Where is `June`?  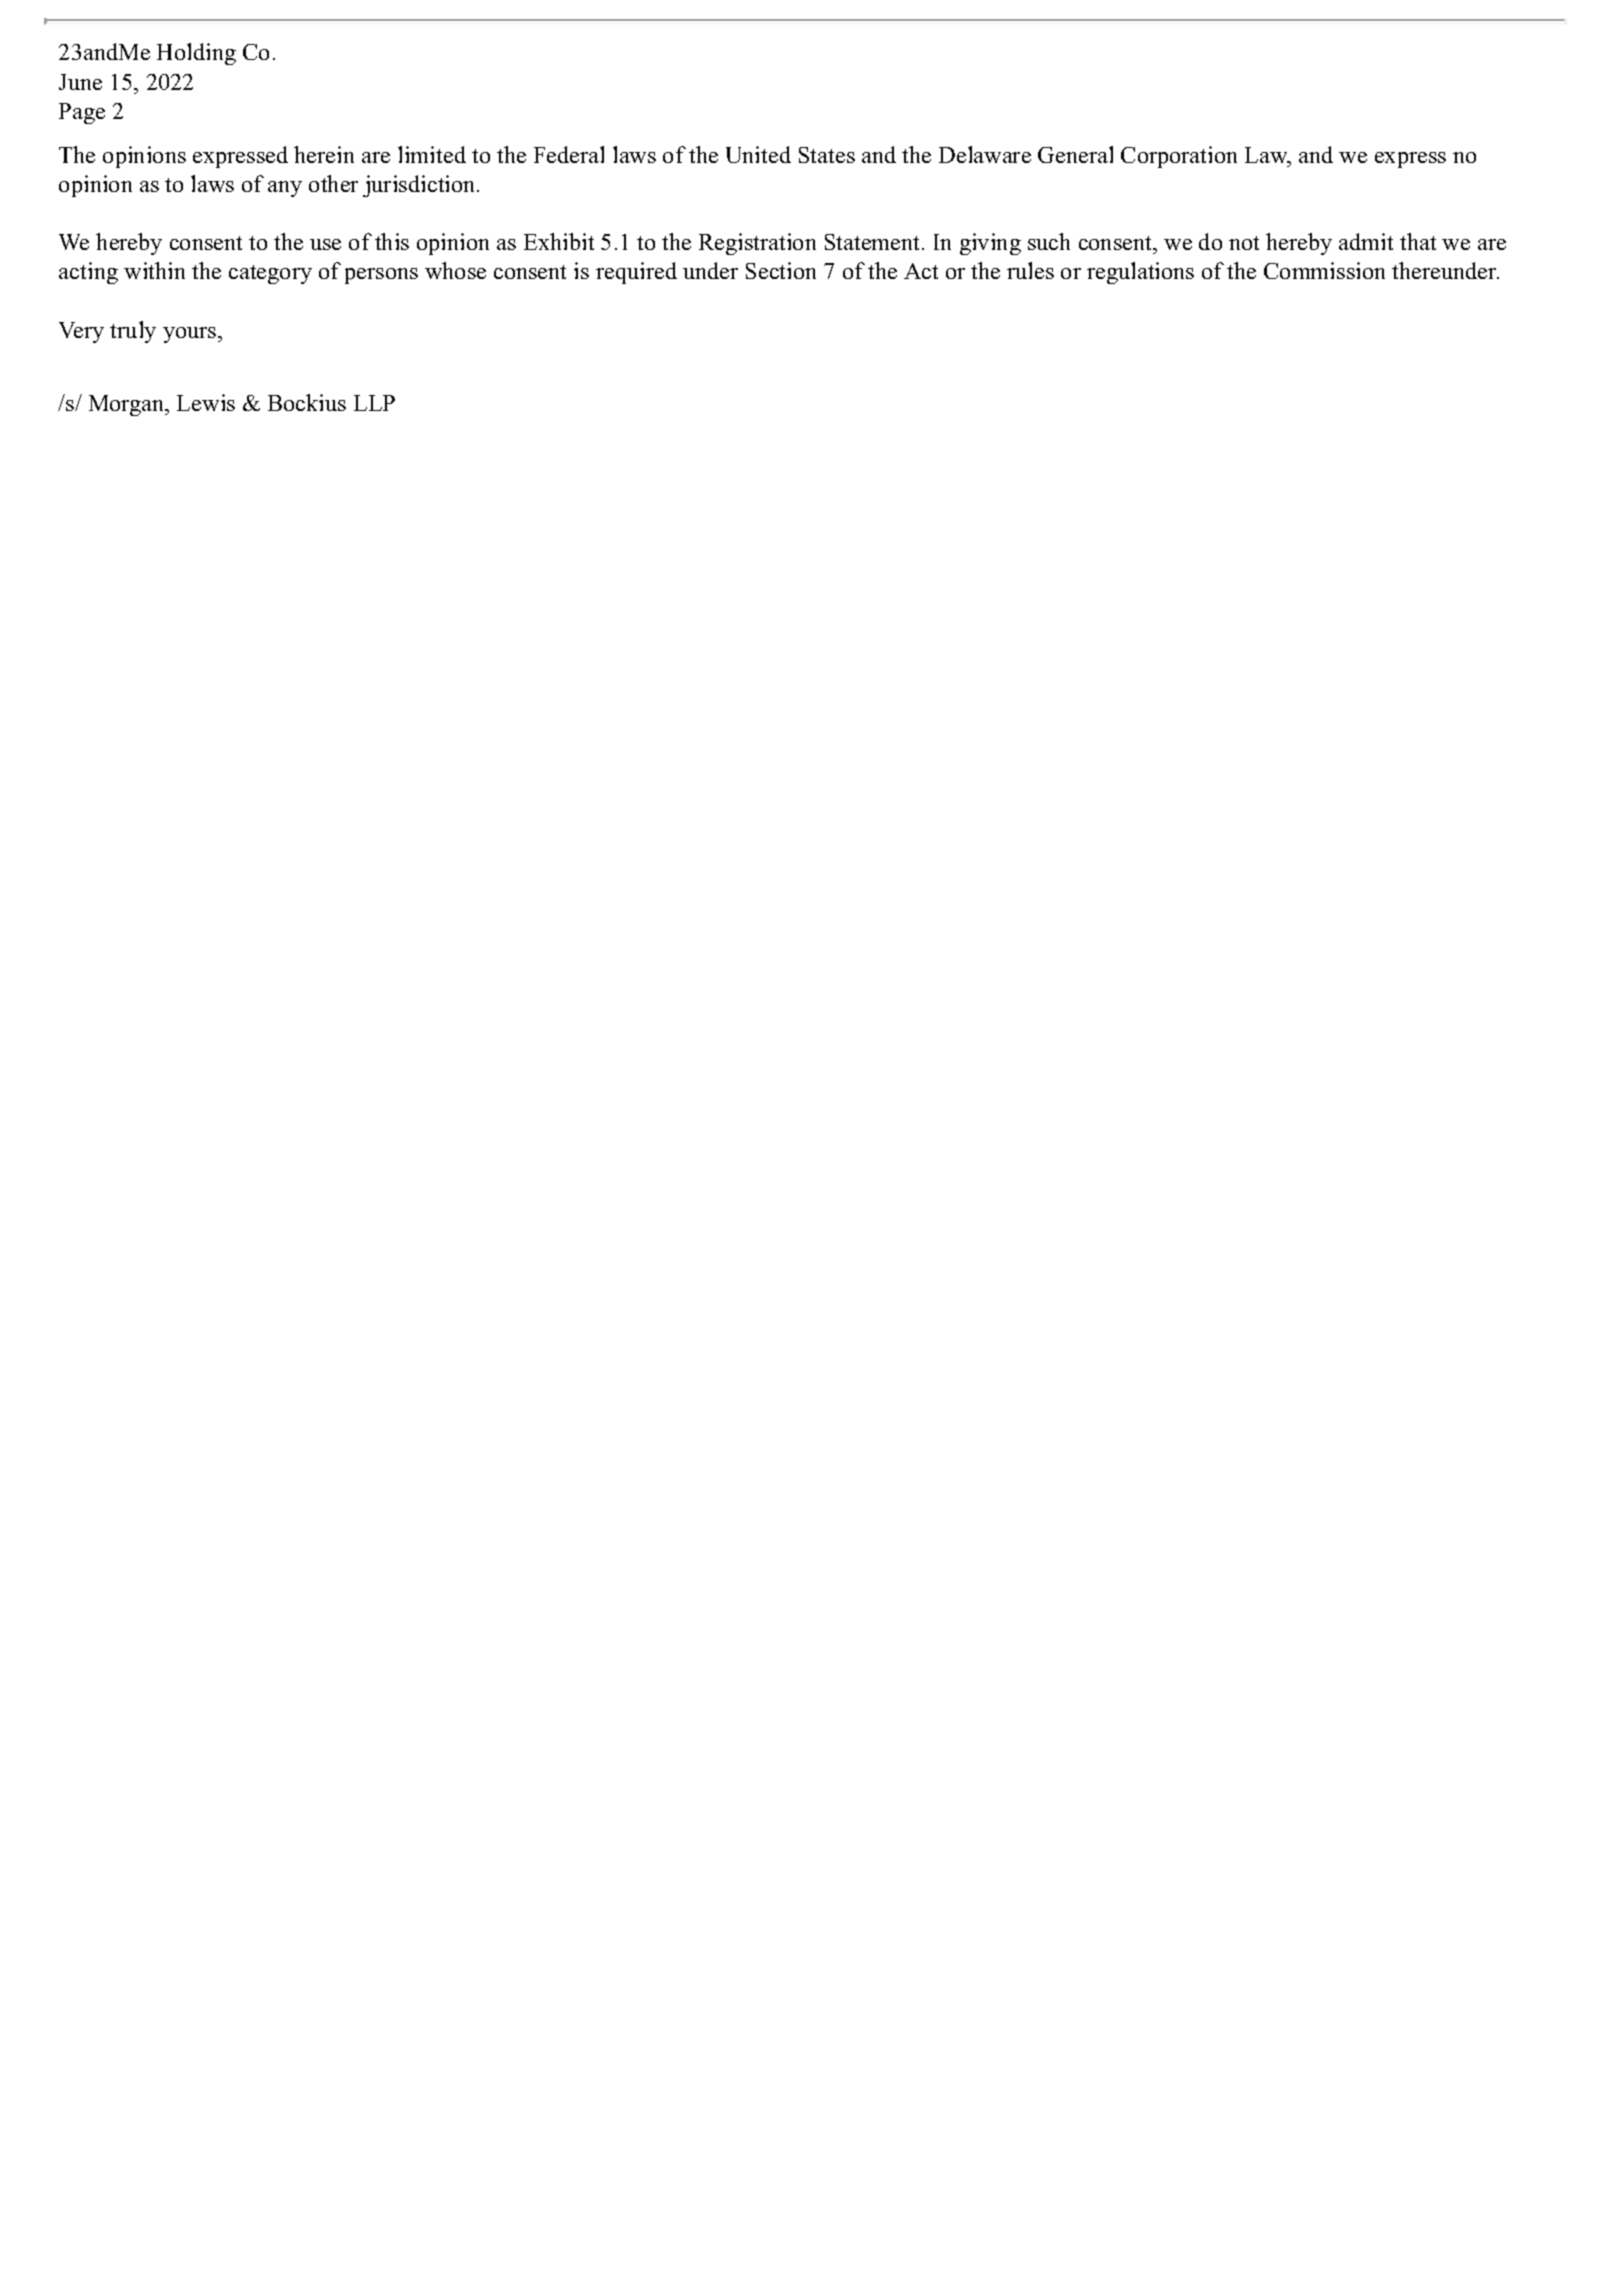
June is located at coordinates (80, 82).
